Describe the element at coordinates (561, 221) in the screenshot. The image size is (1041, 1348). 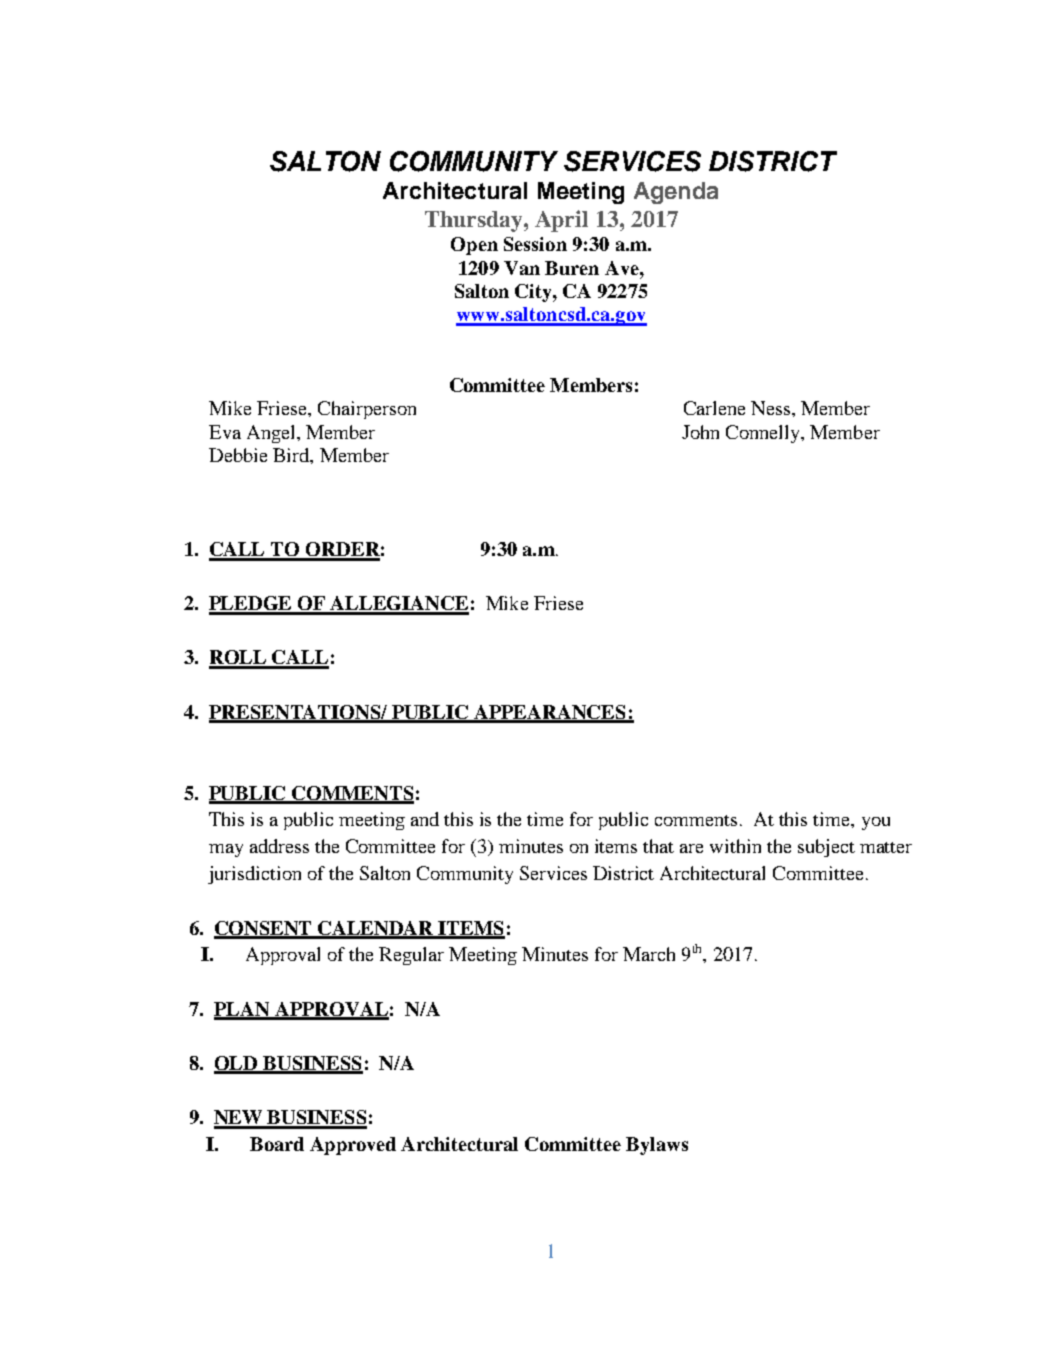
I see `April` at that location.
